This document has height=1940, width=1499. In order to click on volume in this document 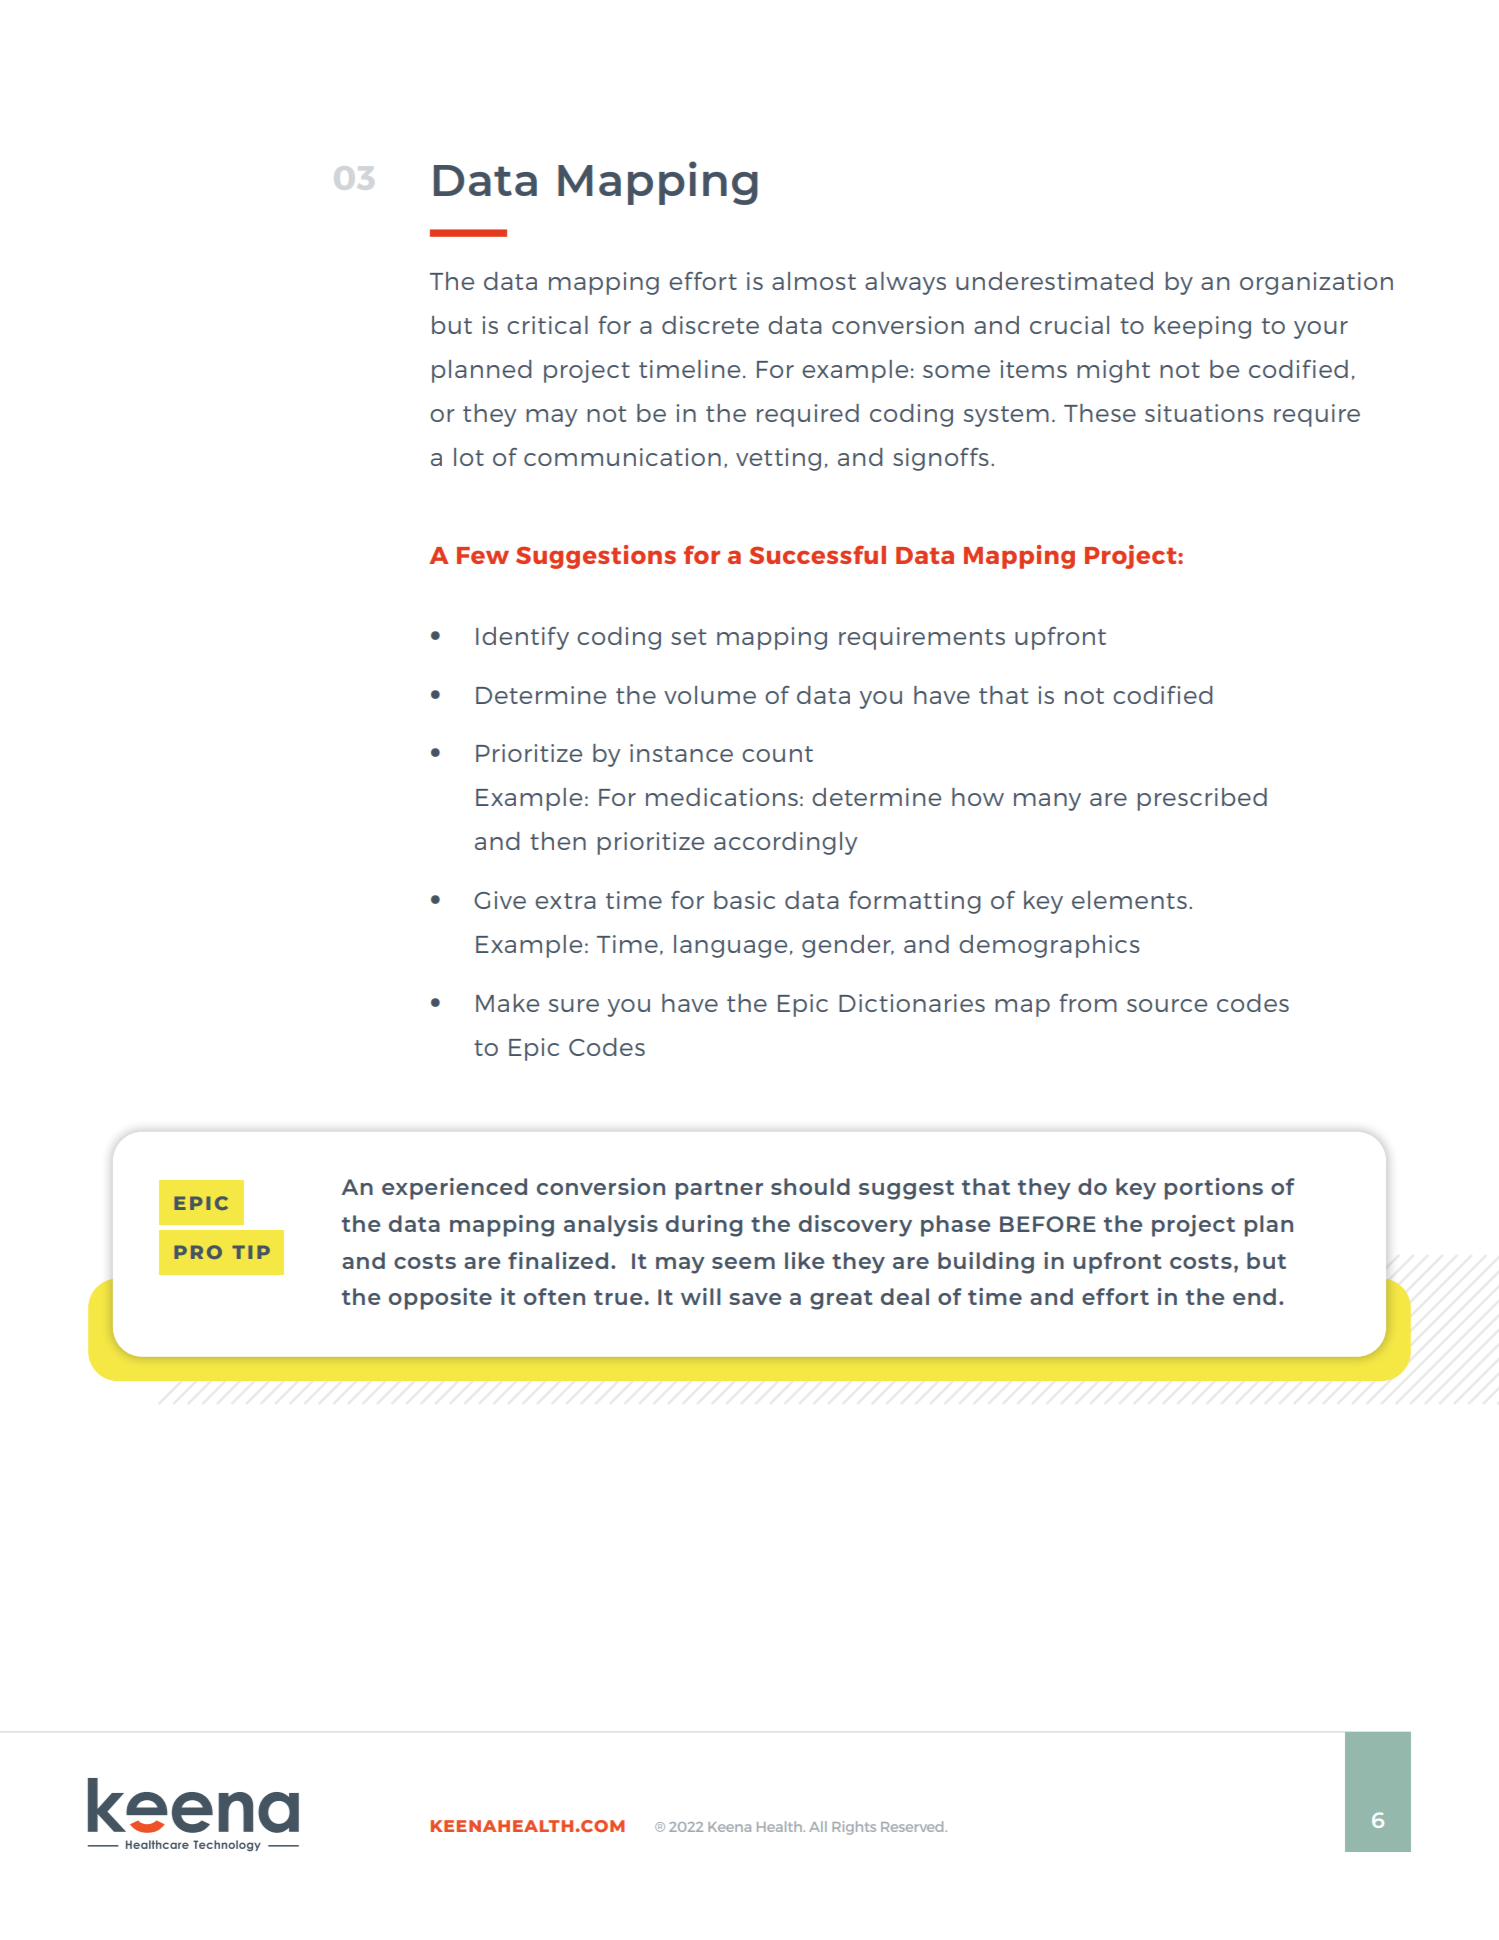, I will do `click(710, 695)`.
